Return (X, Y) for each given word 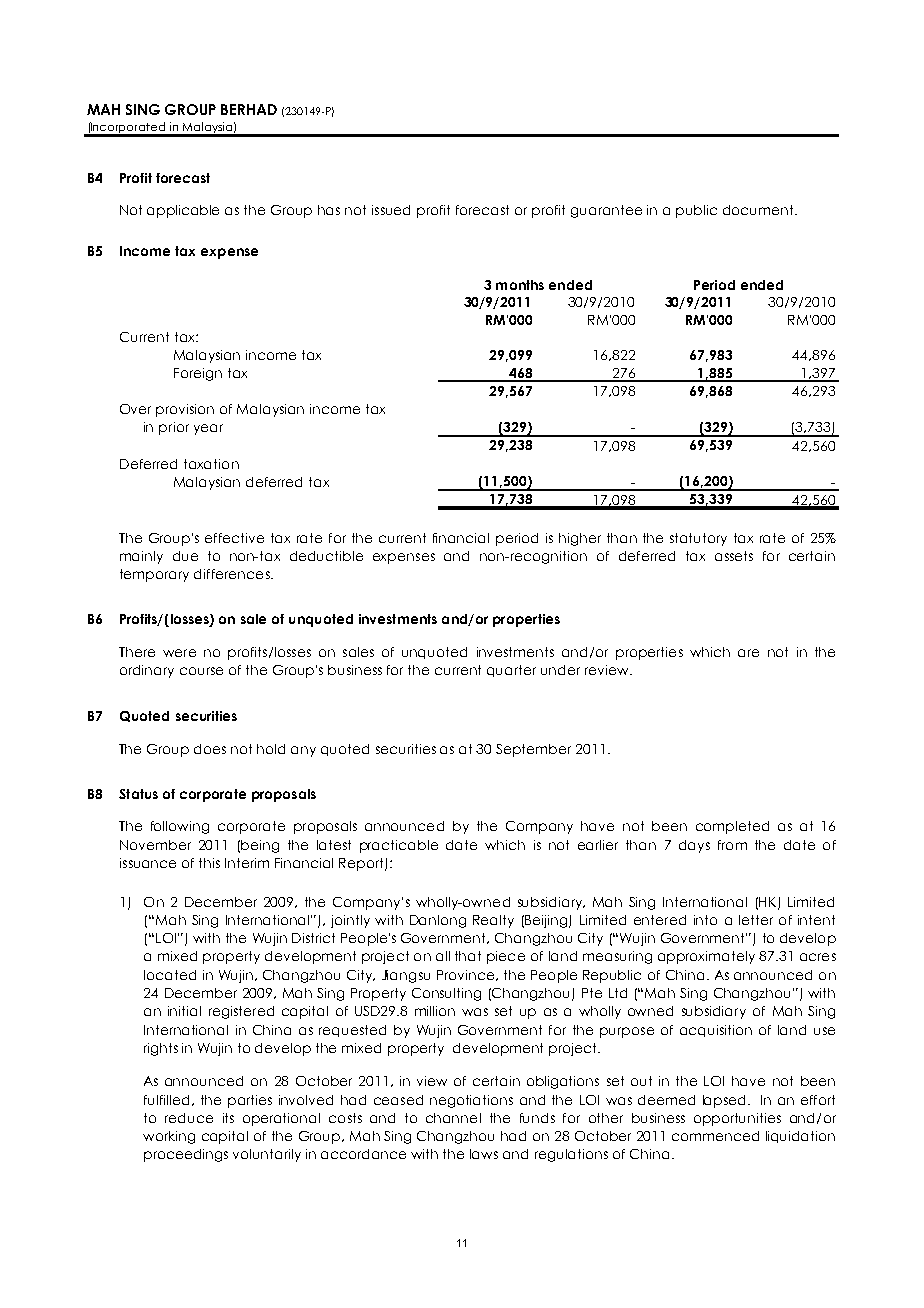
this (209, 863)
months (520, 285)
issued (391, 210)
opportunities (737, 1119)
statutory (698, 539)
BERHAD (249, 109)
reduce (189, 1118)
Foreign (198, 374)
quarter (511, 671)
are (748, 653)
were (179, 653)
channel (453, 1118)
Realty (493, 921)
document (759, 210)
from (732, 845)
